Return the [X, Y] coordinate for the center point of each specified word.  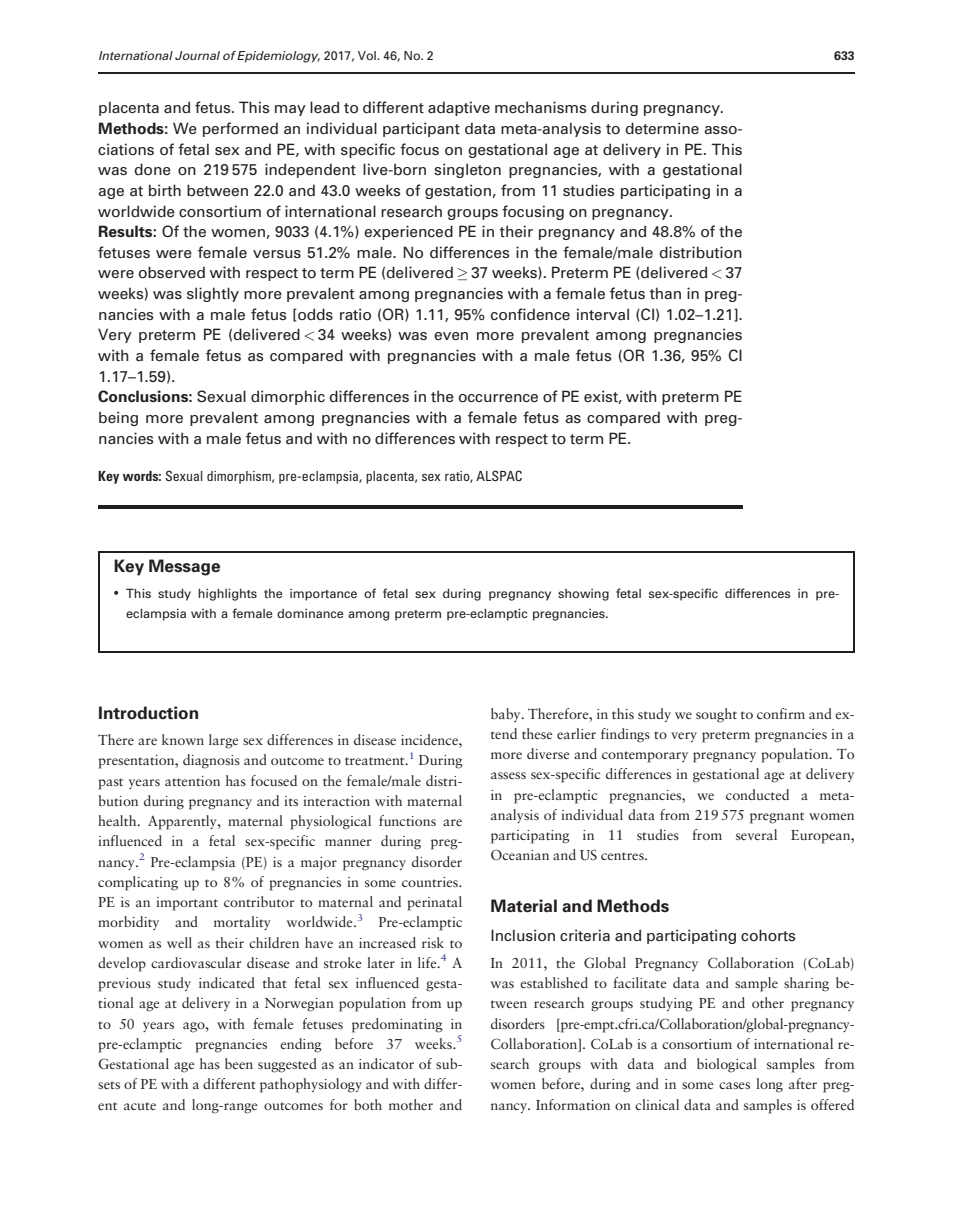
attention [192, 781]
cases [734, 1085]
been [239, 1063]
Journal [197, 55]
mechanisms [540, 107]
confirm [781, 713]
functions [407, 820]
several [756, 834]
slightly [213, 294]
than [665, 293]
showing [583, 595]
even [451, 336]
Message [184, 567]
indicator [386, 1063]
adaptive [459, 108]
